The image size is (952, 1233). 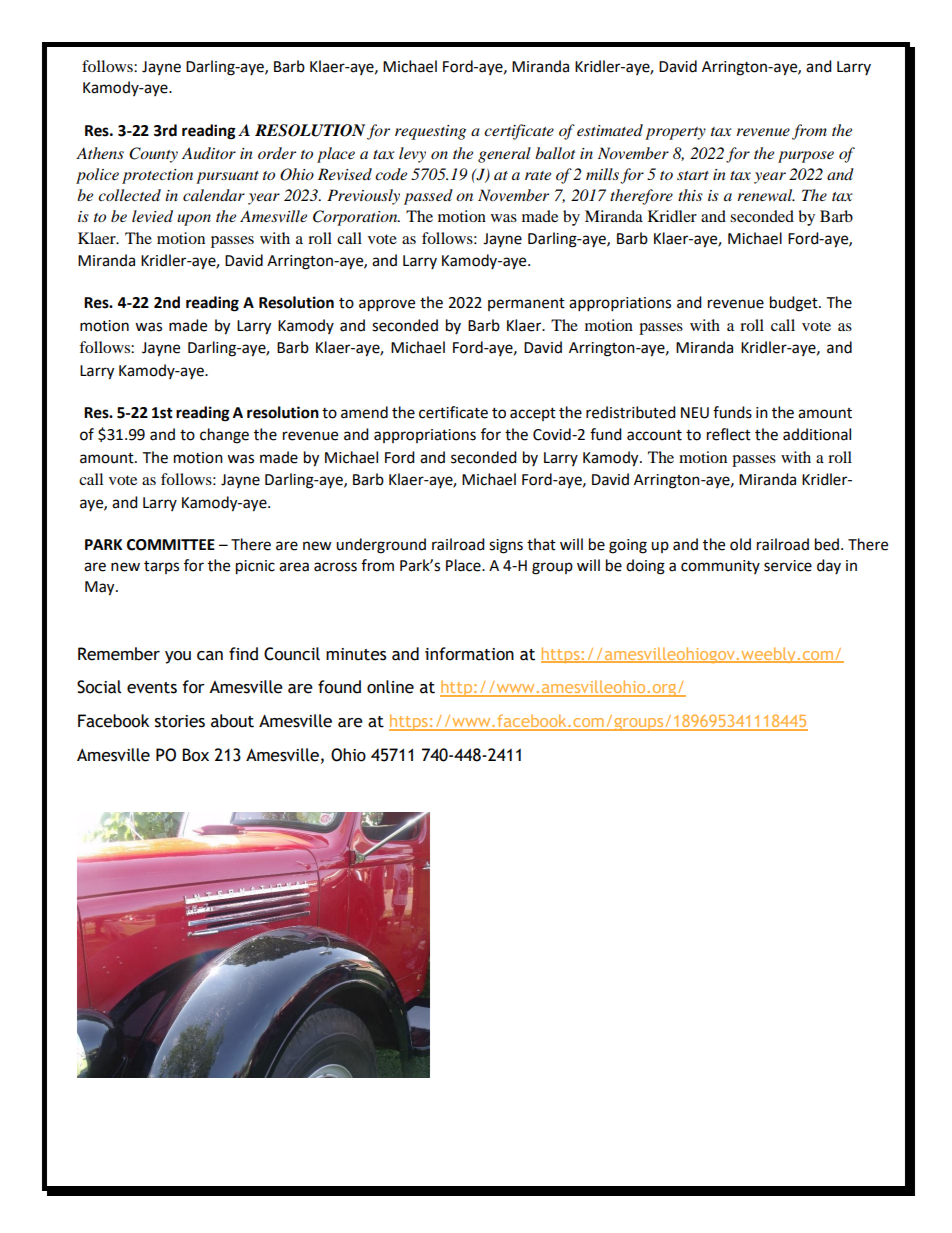 I want to click on Auditor, so click(x=209, y=153).
